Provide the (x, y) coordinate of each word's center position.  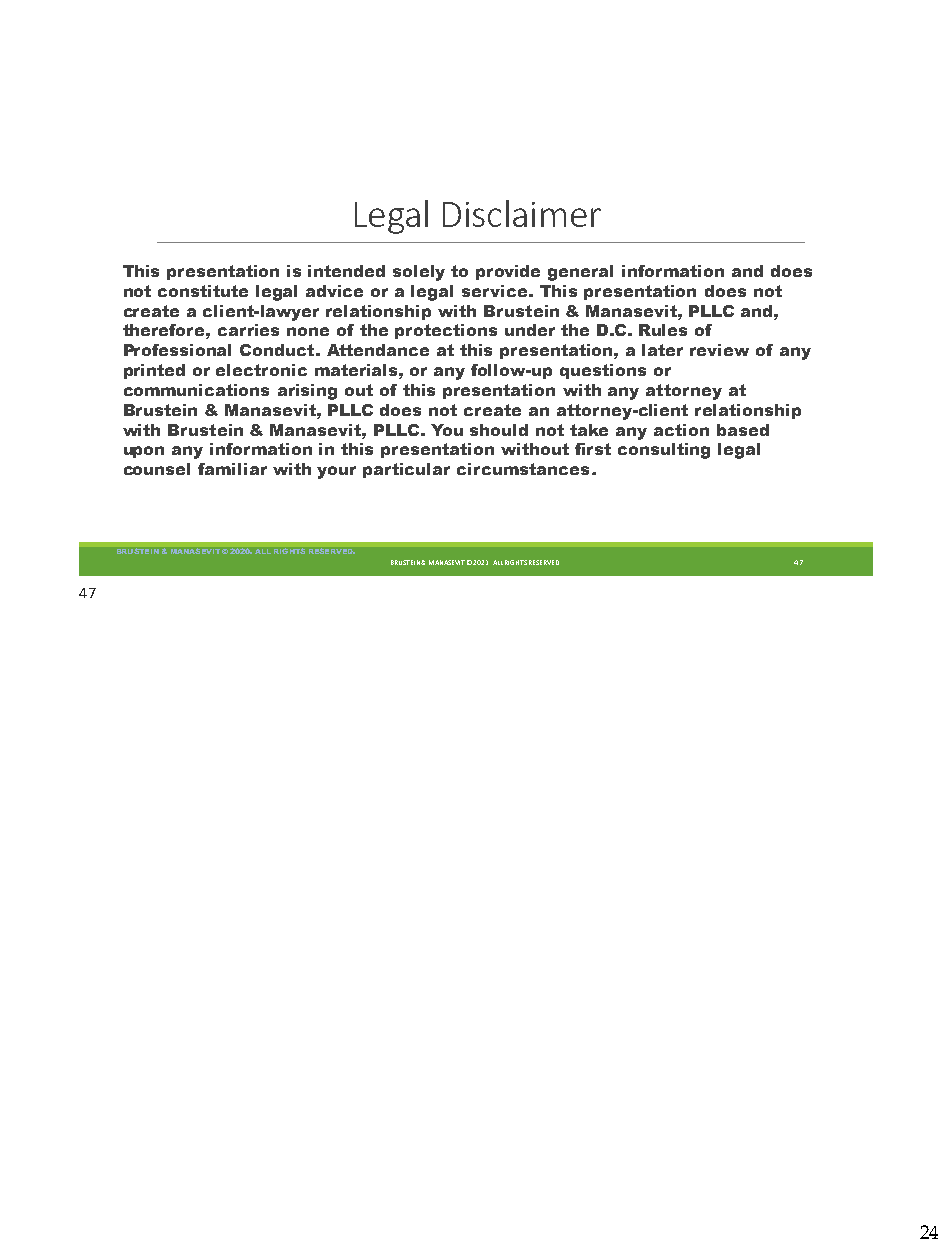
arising (307, 392)
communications (196, 390)
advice (334, 291)
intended (346, 271)
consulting (664, 451)
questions (603, 371)
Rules (663, 330)
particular (406, 470)
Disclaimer (522, 213)
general (580, 273)
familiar (232, 469)
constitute (203, 291)
